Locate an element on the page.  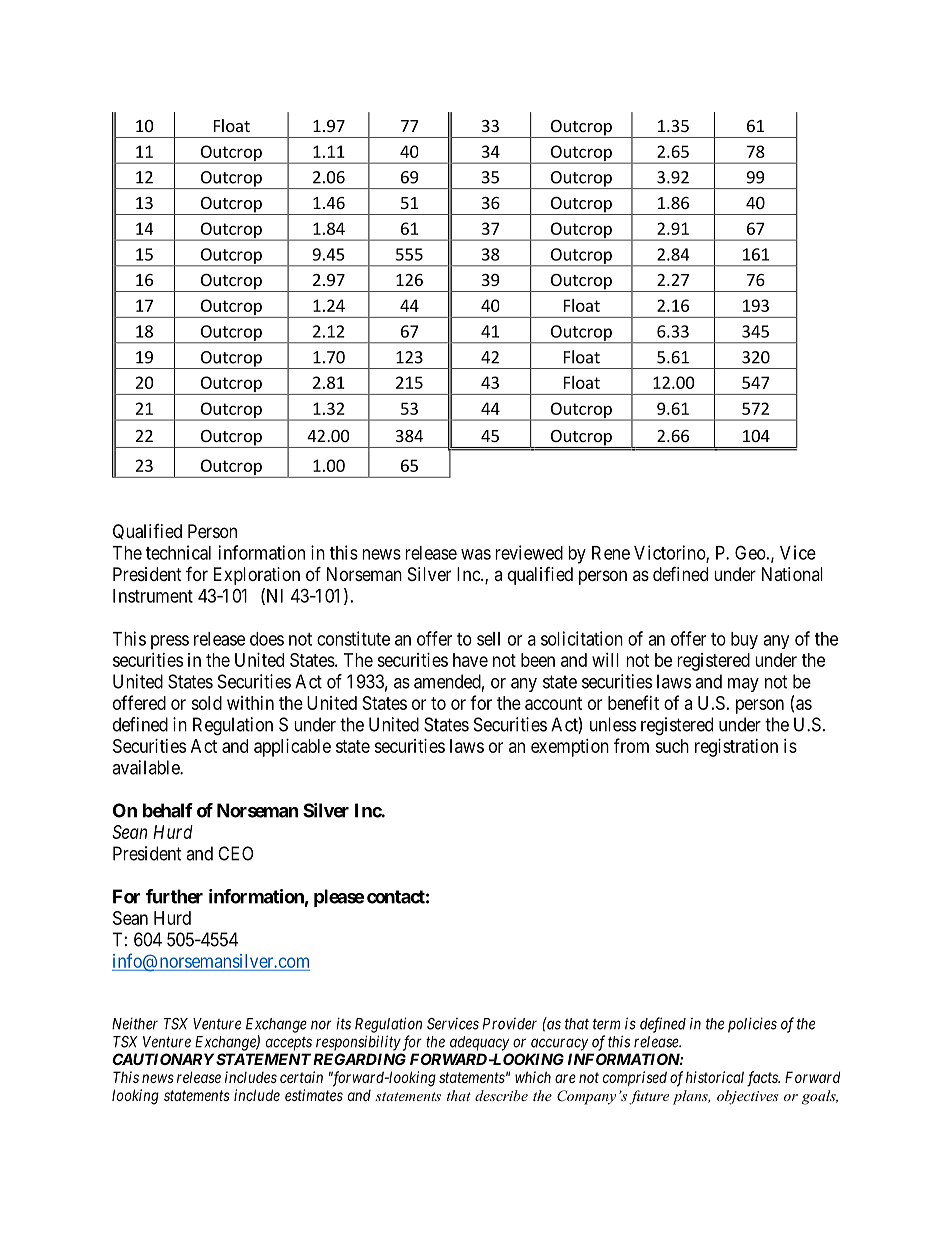
Provider is located at coordinates (510, 1024).
